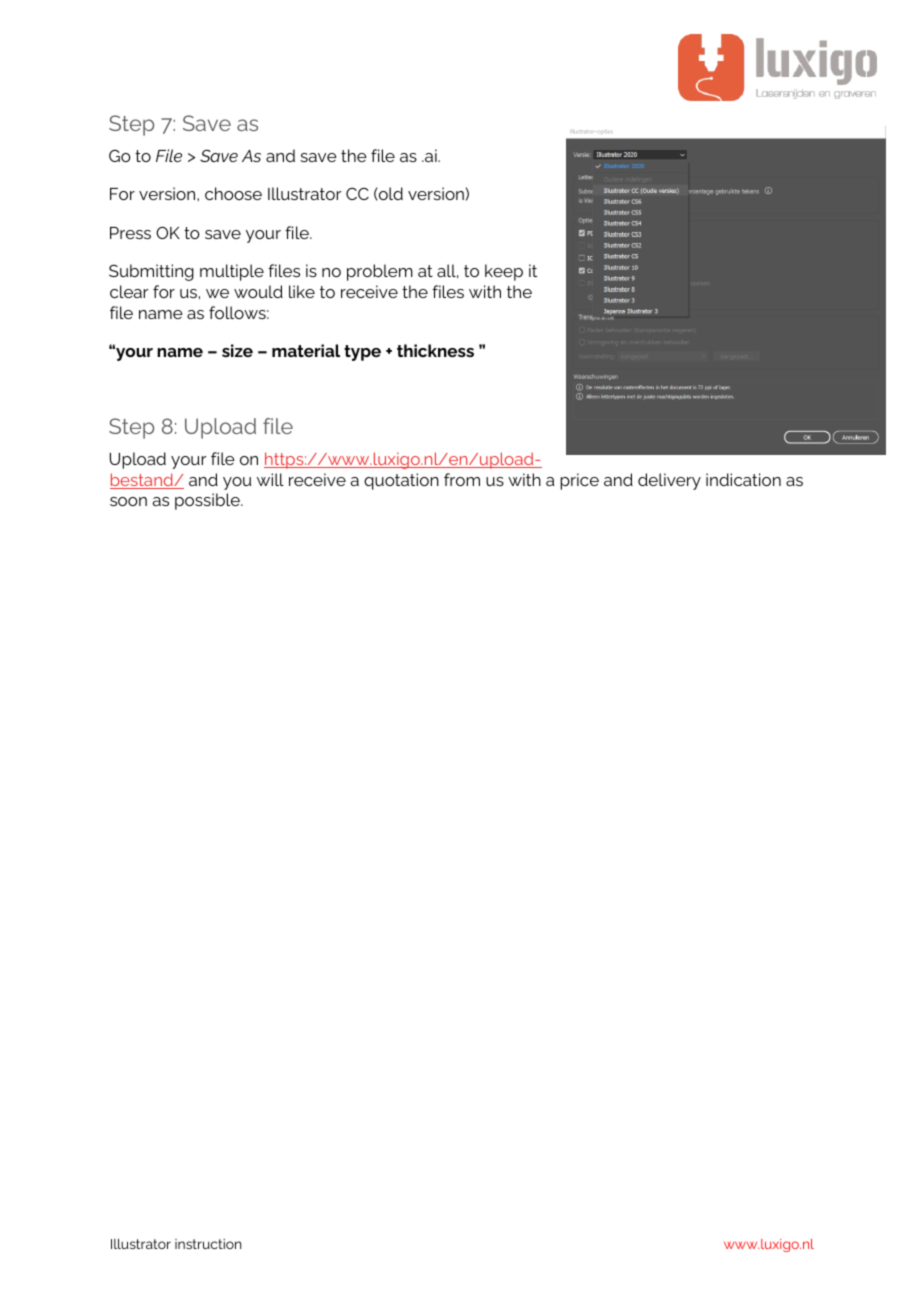 This image has height=1308, width=924. What do you see at coordinates (462, 479) in the image?
I see `from` at bounding box center [462, 479].
